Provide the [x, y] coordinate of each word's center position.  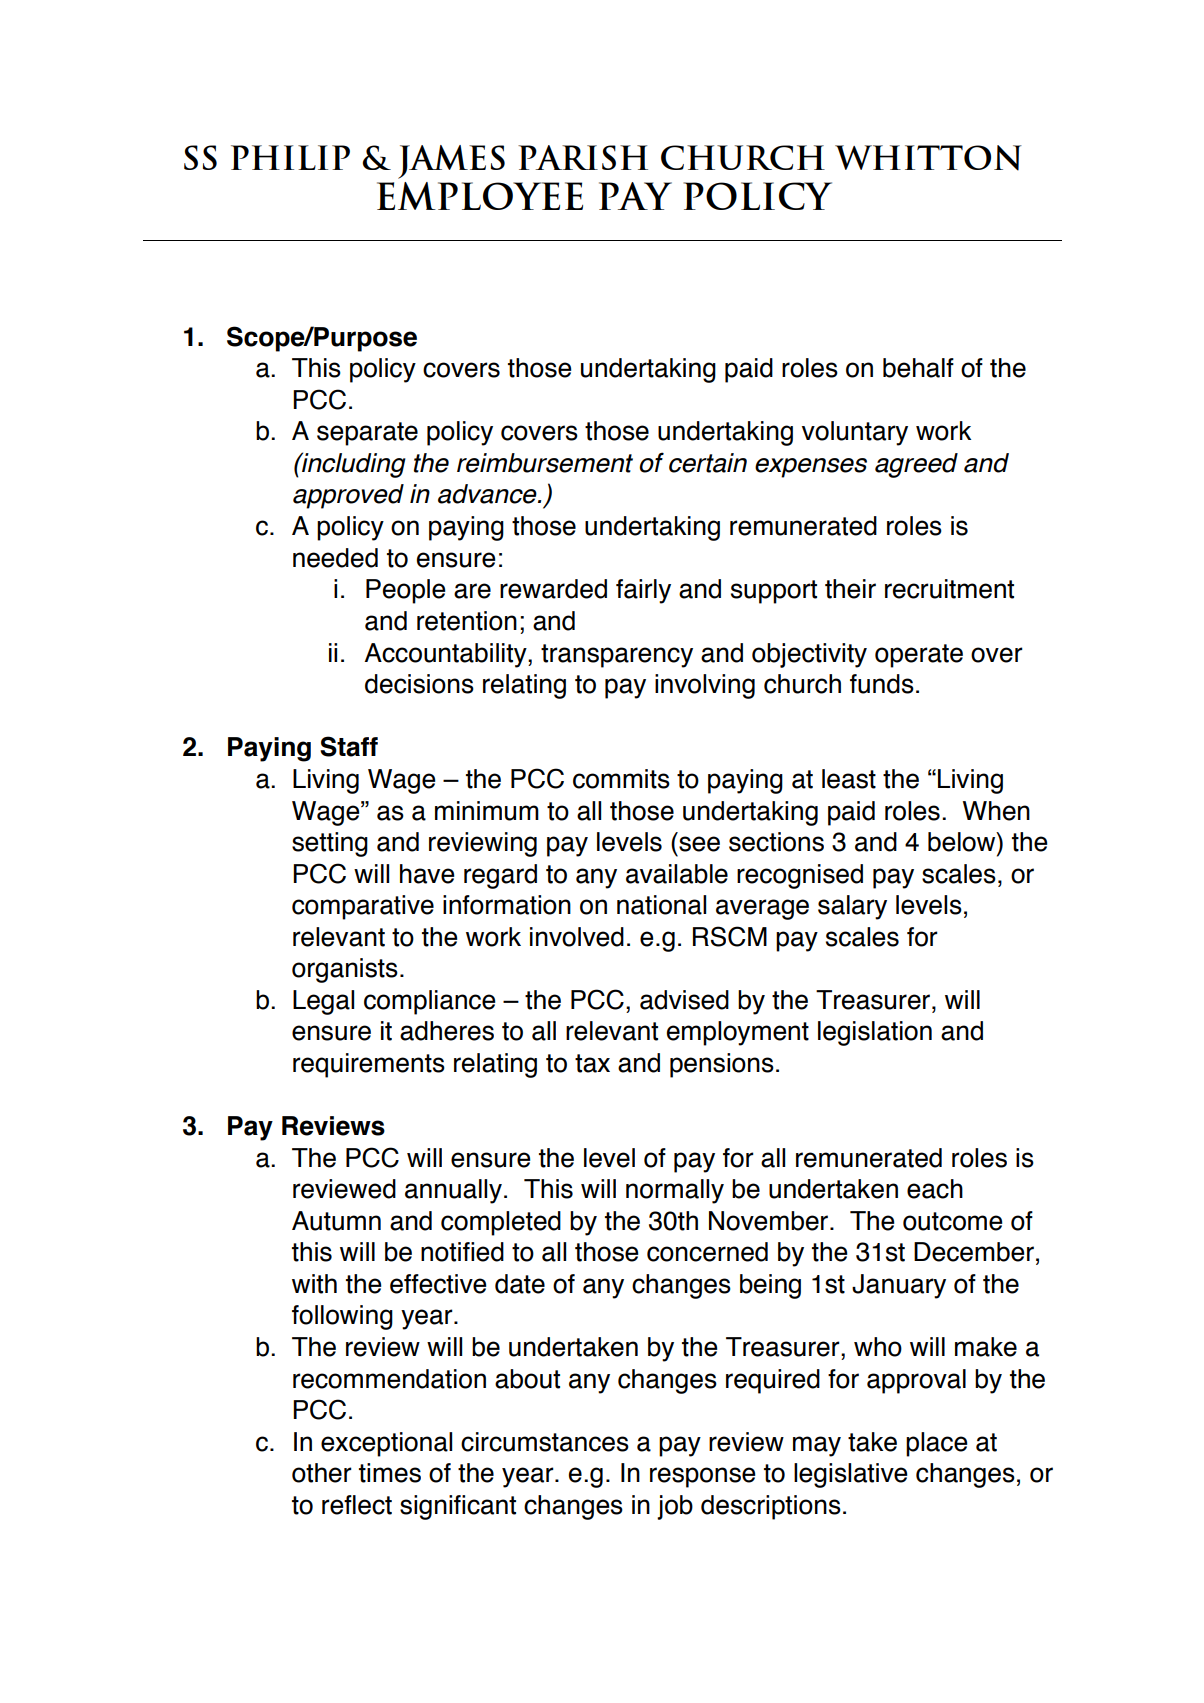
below [963, 842]
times [390, 1473]
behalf [918, 368]
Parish [583, 157]
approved [348, 496]
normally [675, 1191]
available [677, 874]
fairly [643, 591]
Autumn [336, 1221]
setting [330, 844]
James [451, 162]
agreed [916, 465]
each [935, 1189]
